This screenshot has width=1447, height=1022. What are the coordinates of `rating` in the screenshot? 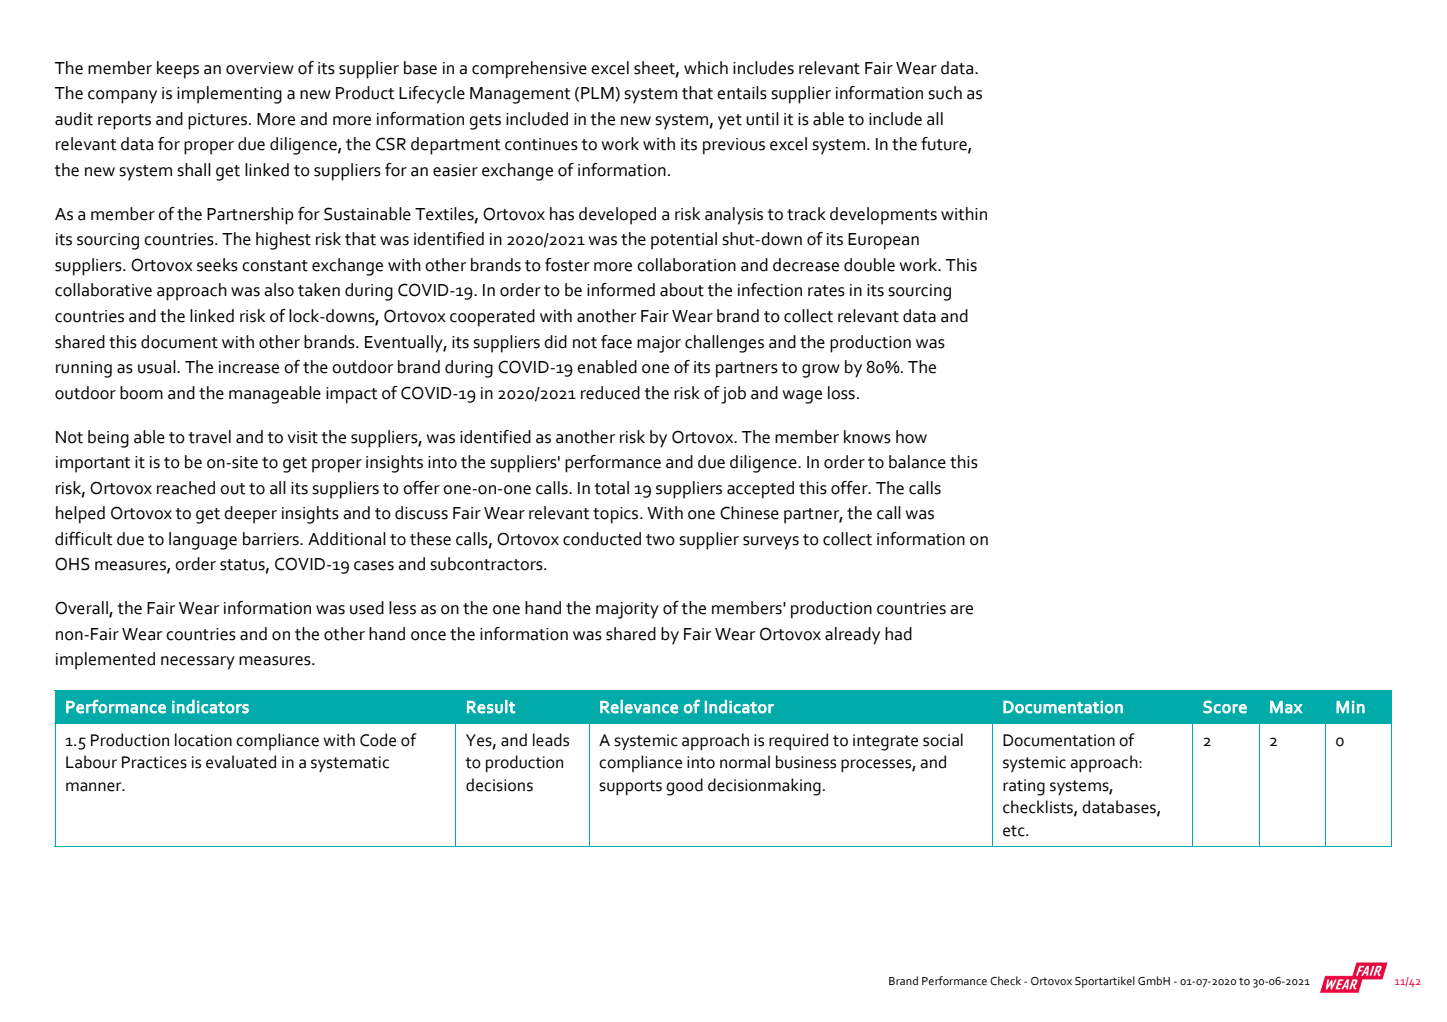 It's located at (1024, 787).
